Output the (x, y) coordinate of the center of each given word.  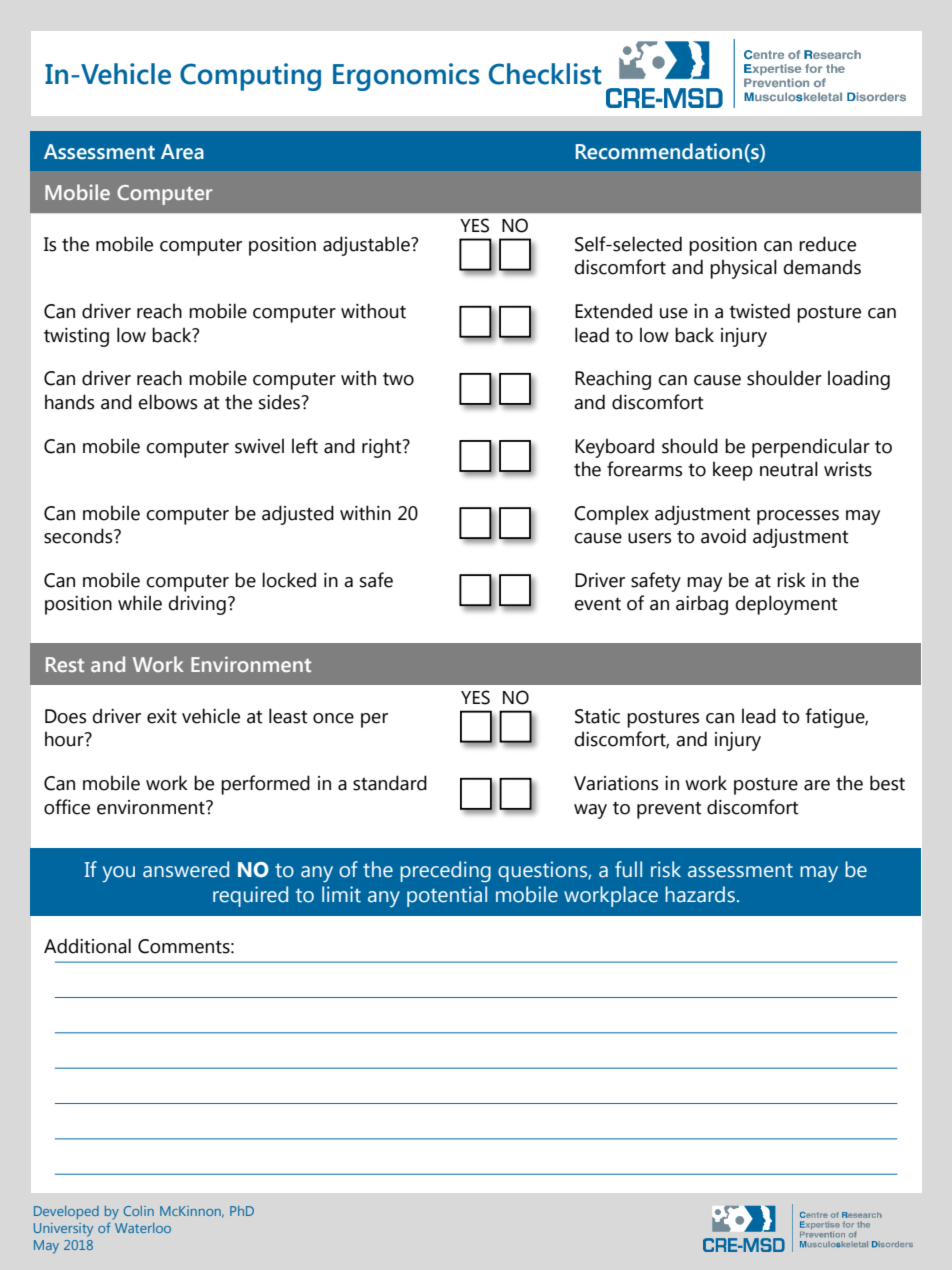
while (140, 603)
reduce (827, 244)
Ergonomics (406, 77)
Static (597, 716)
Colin (138, 1211)
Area (182, 152)
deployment (786, 605)
